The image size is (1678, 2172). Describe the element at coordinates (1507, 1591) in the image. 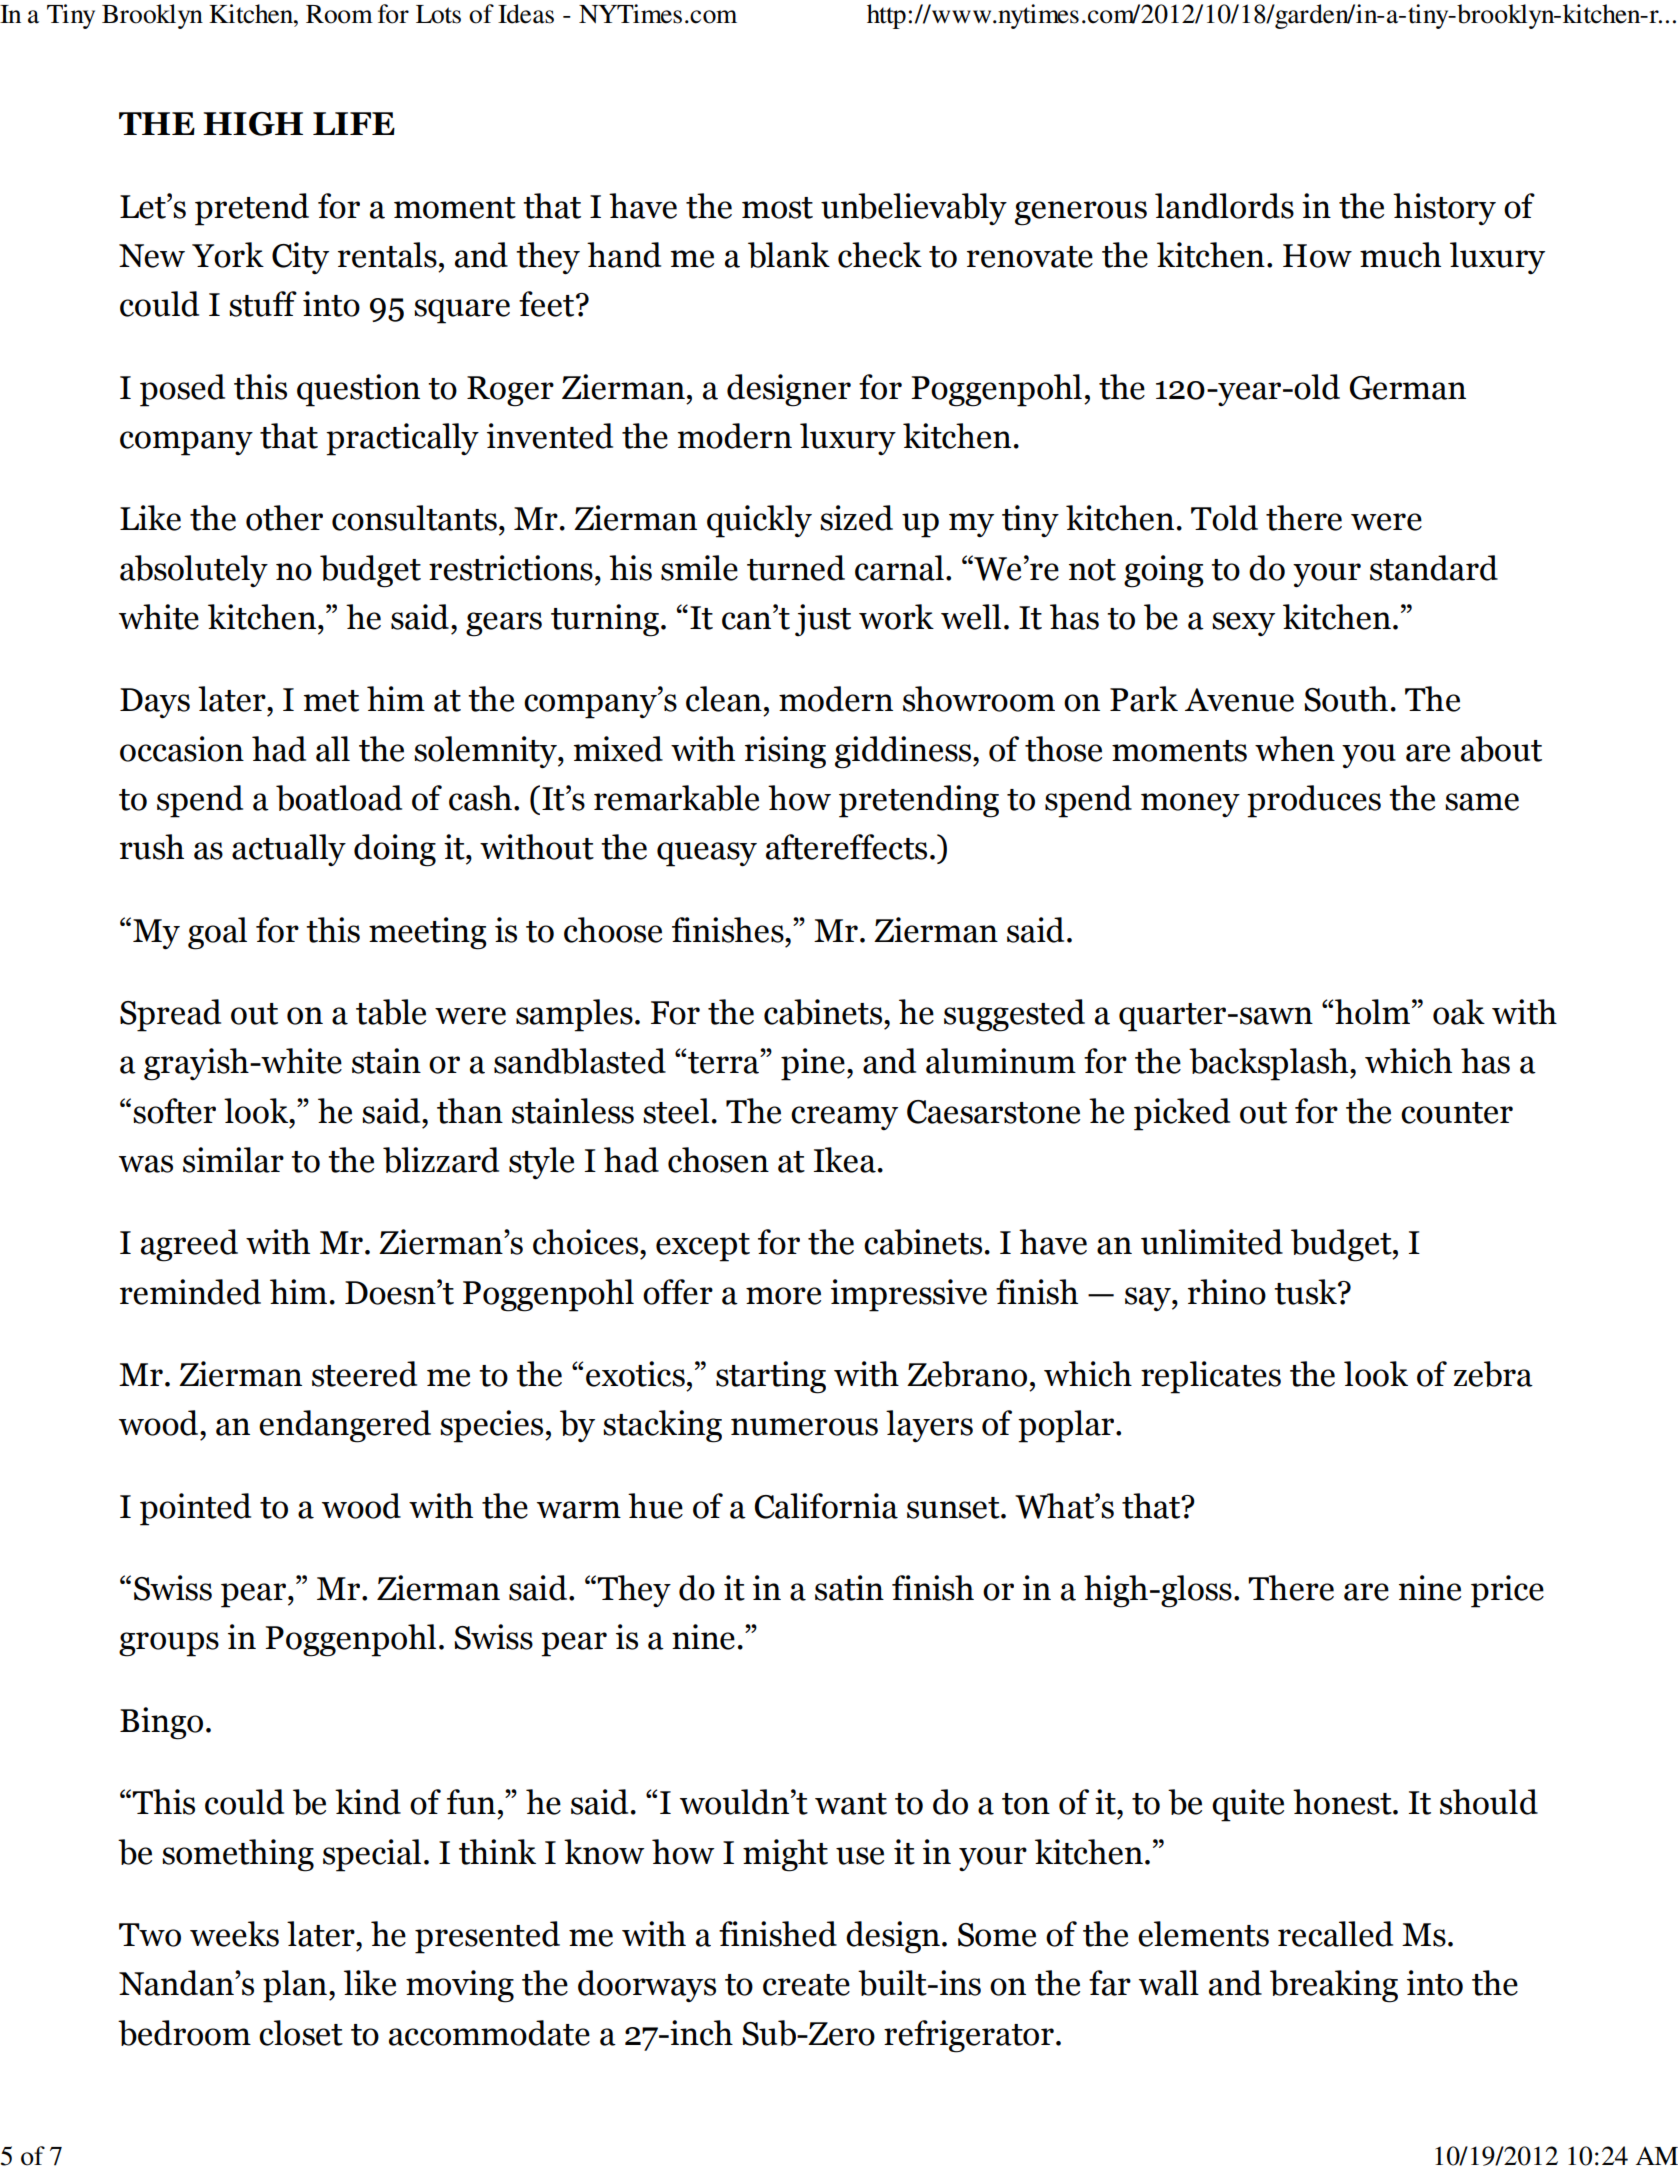

I see `price` at that location.
